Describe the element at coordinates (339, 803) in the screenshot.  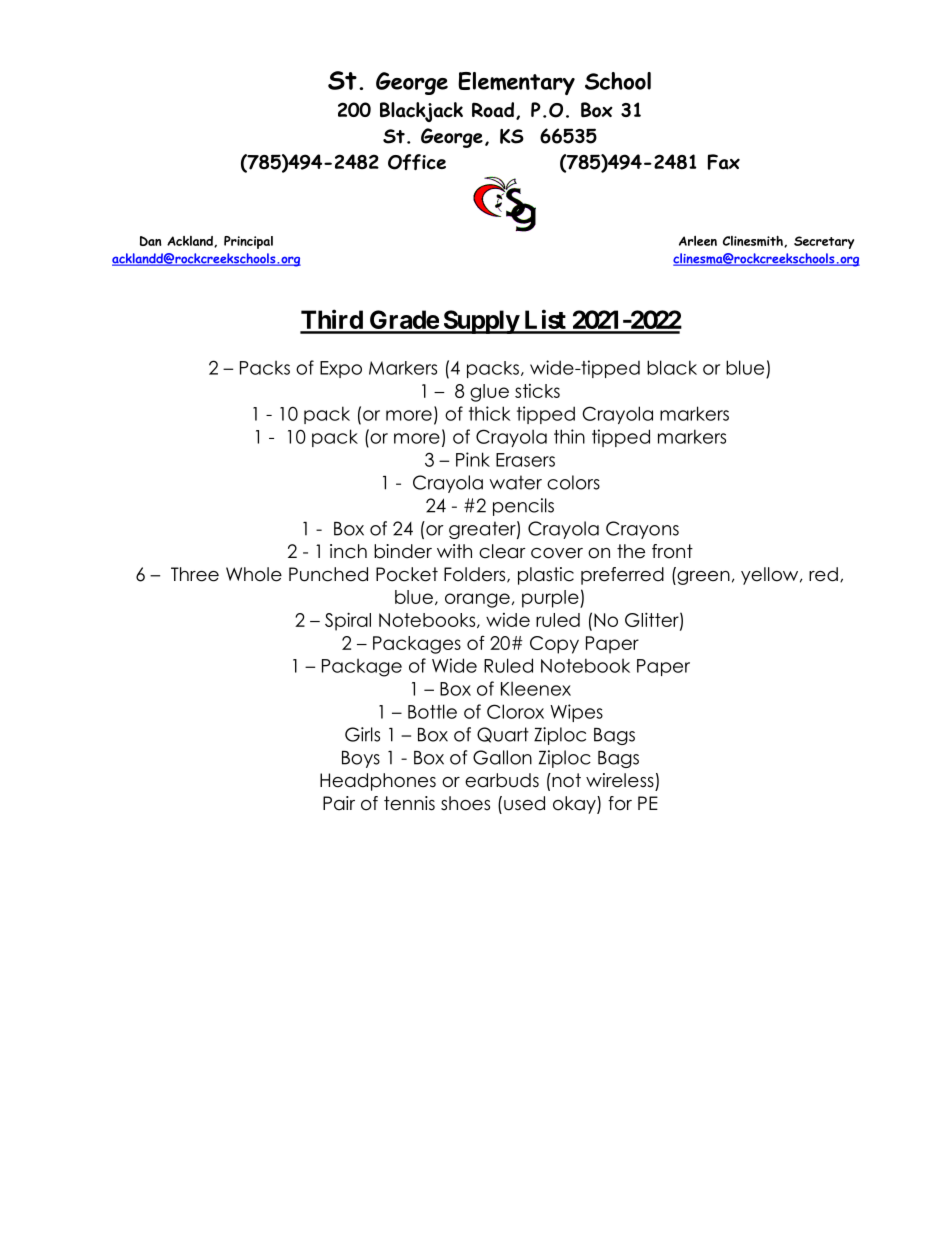
I see `Pair` at that location.
